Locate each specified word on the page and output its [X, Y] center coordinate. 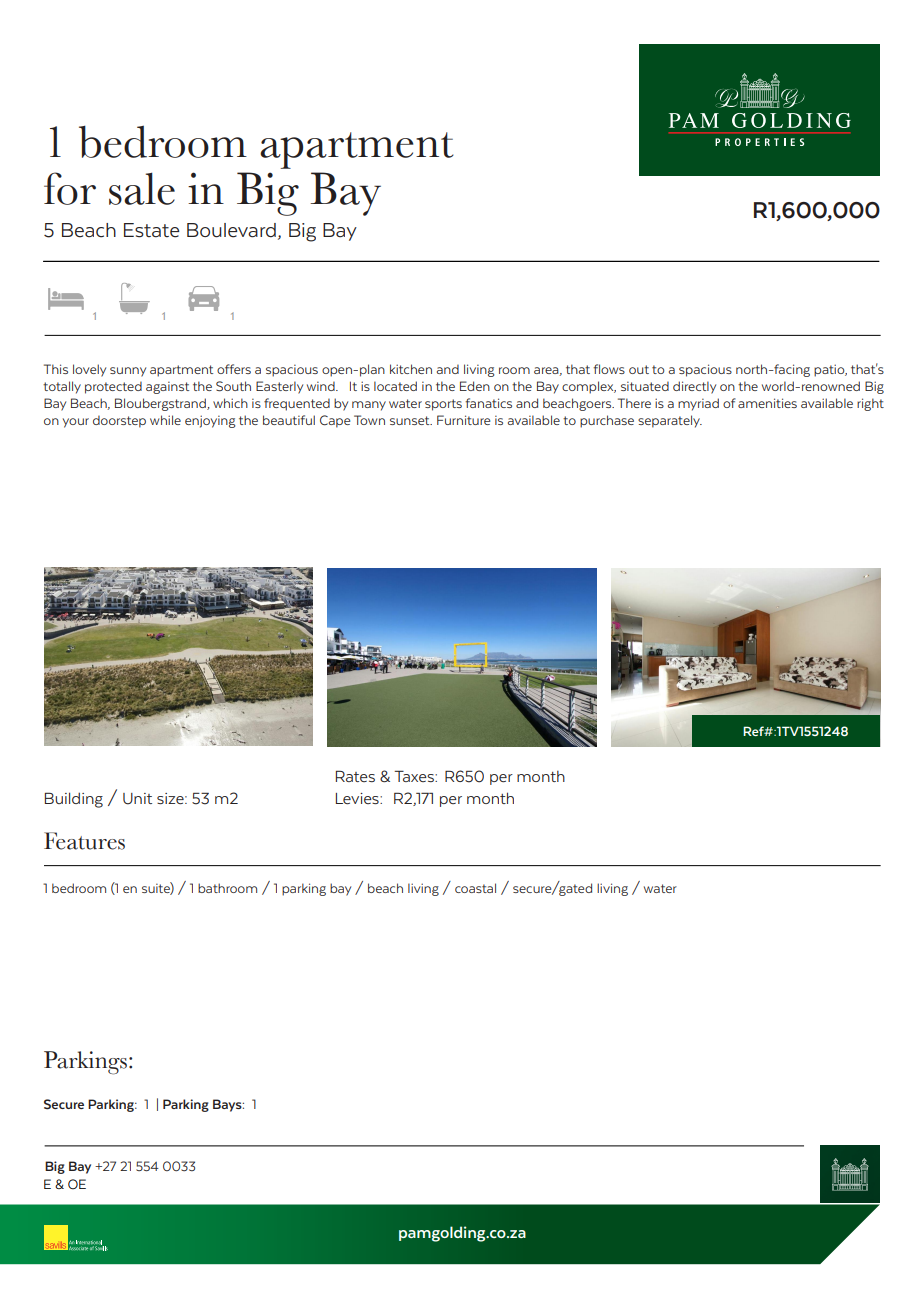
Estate [151, 230]
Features [84, 841]
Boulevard [231, 230]
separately [670, 421]
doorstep [119, 421]
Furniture [463, 420]
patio [830, 370]
